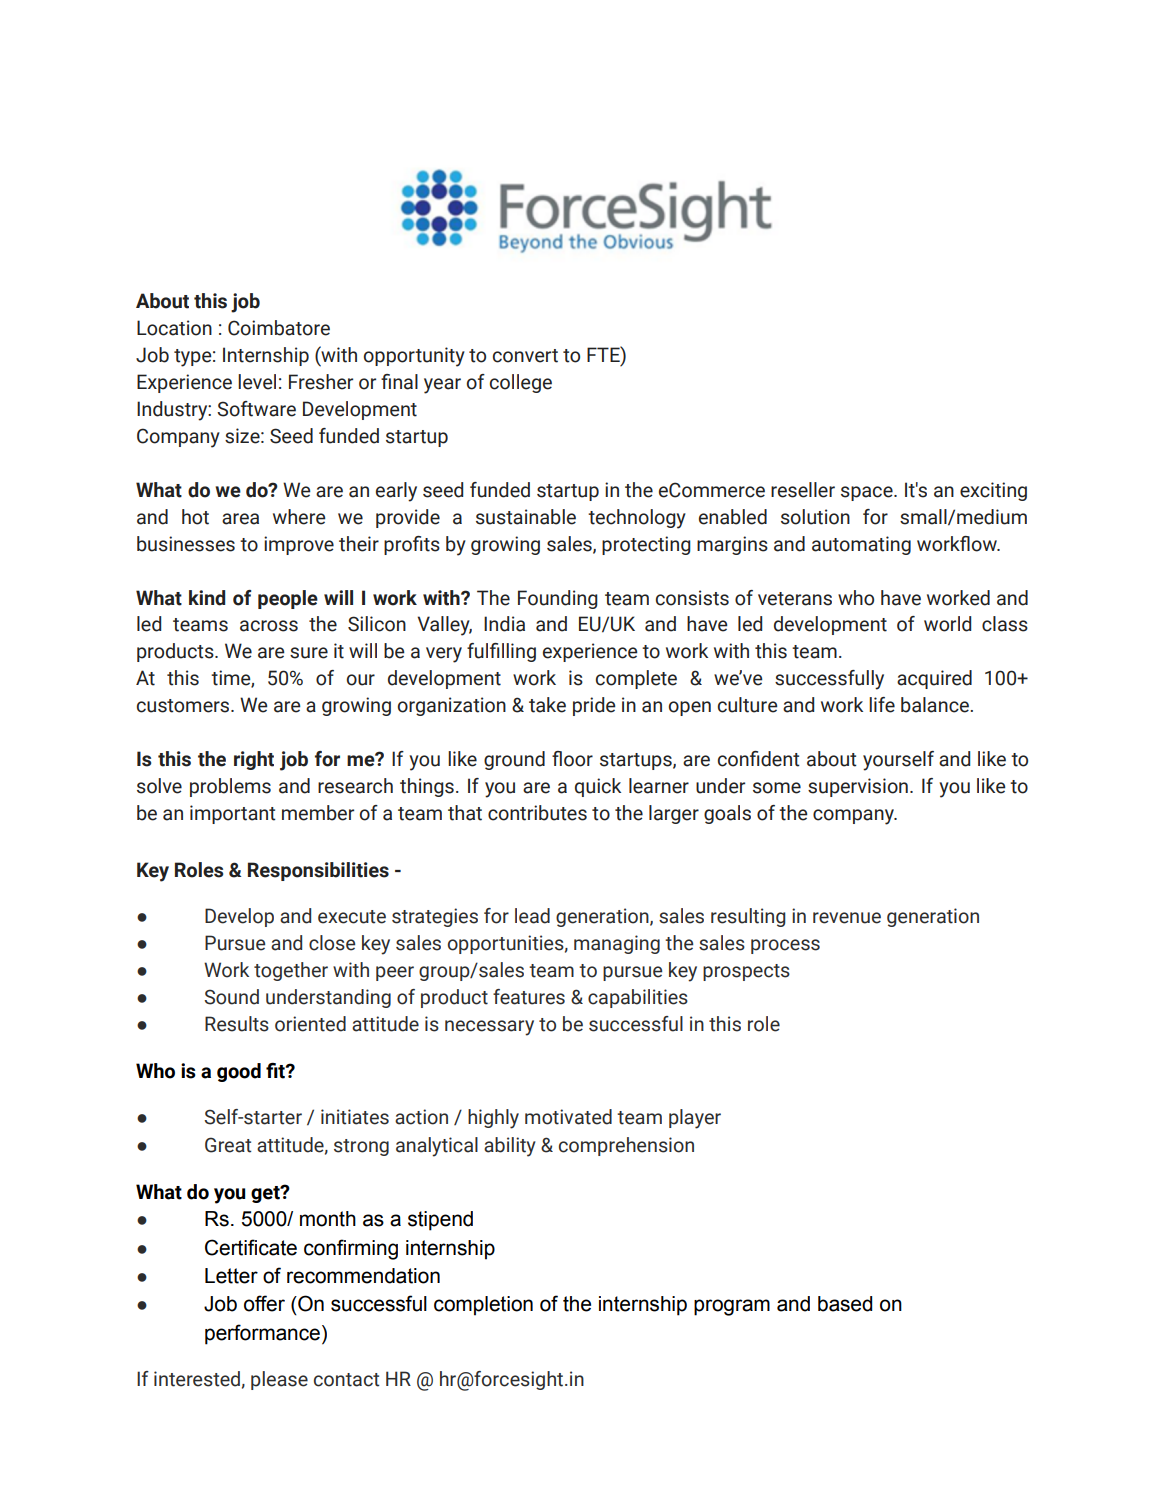 The height and width of the page is (1497, 1157). Describe the element at coordinates (868, 493) in the page. I see `space` at that location.
